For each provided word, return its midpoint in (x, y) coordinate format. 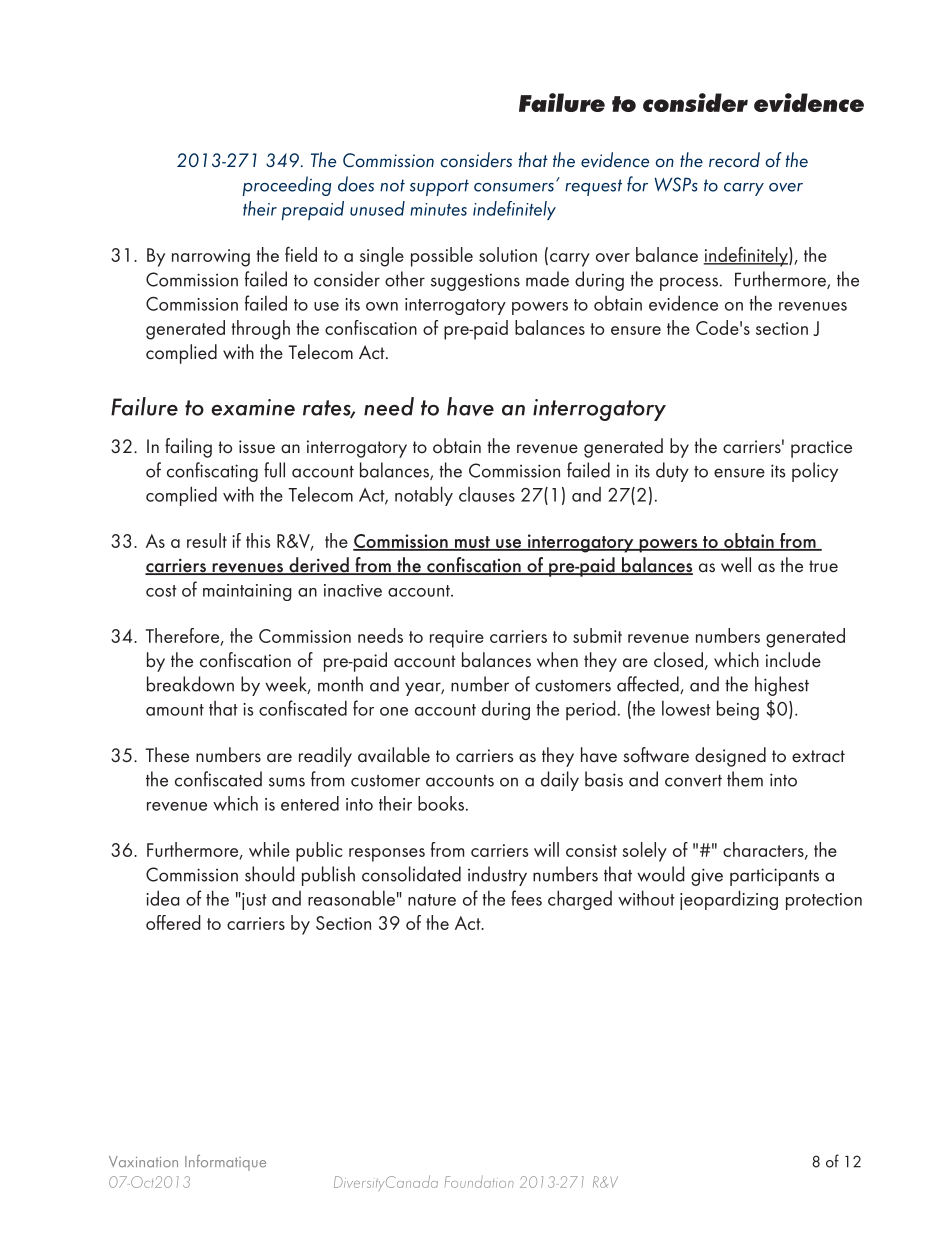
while (269, 849)
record (734, 160)
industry (497, 876)
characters (764, 851)
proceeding (287, 186)
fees (526, 898)
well (736, 565)
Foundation (479, 1181)
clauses (487, 494)
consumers (514, 187)
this (258, 540)
